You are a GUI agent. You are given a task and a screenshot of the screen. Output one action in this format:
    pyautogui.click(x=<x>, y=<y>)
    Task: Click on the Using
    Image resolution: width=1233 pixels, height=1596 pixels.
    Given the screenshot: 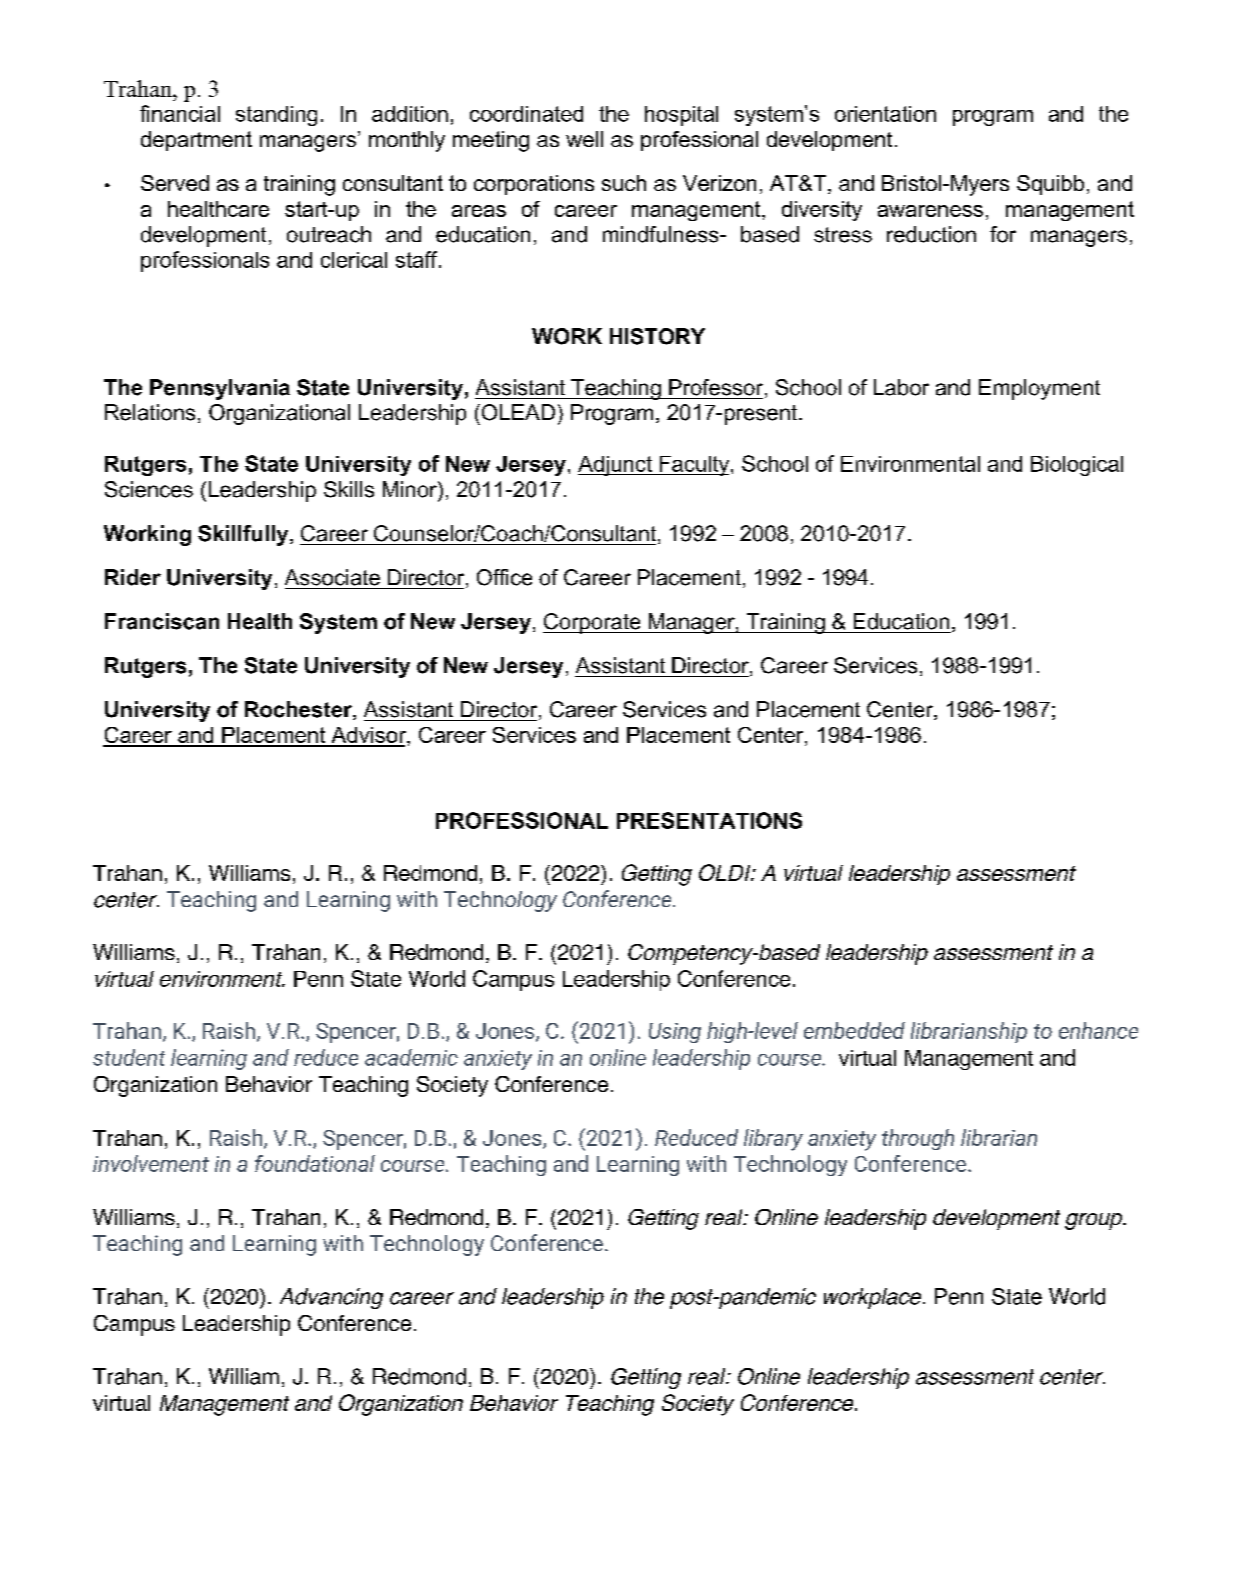 What is the action you would take?
    pyautogui.click(x=675, y=1033)
